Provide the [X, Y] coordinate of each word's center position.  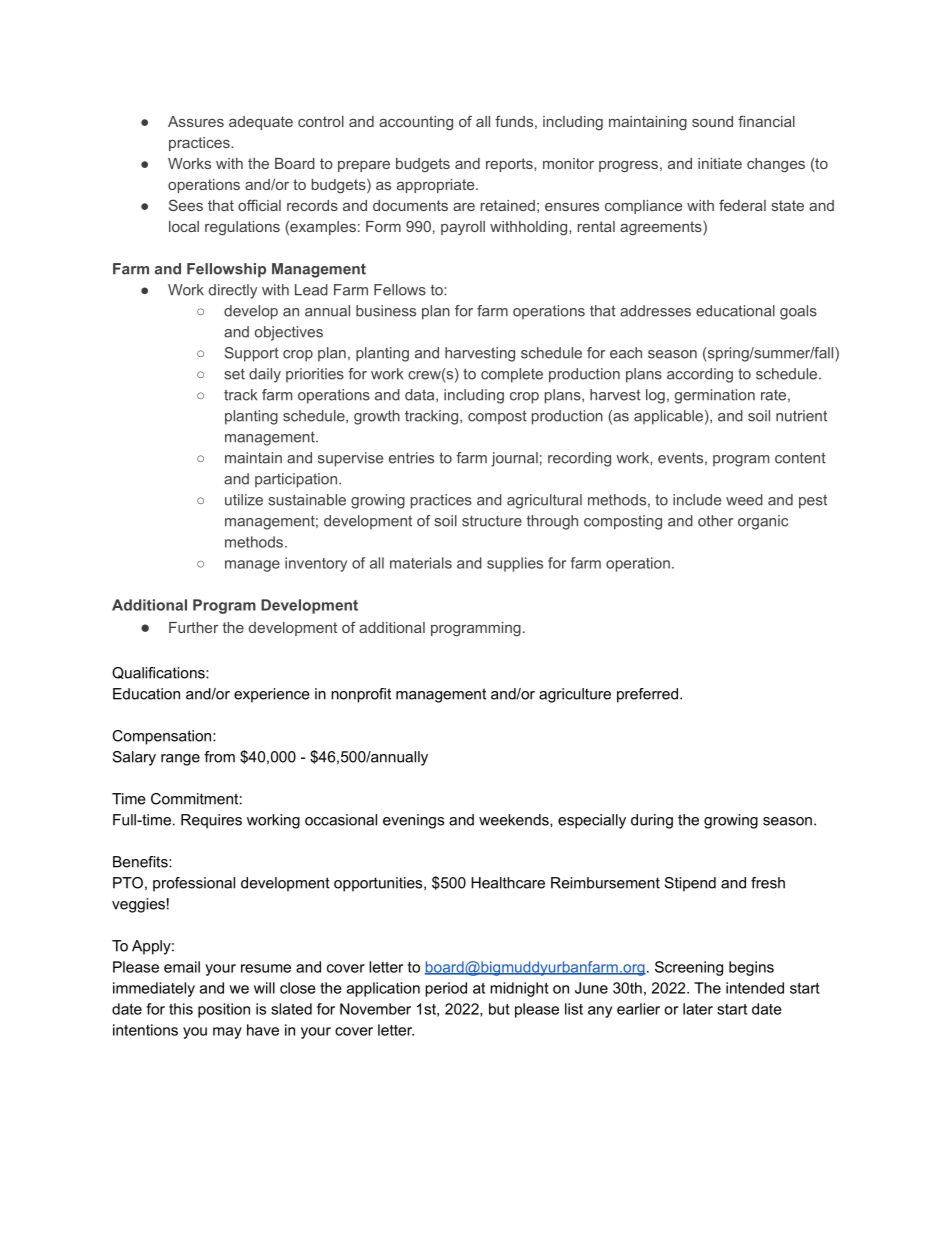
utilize [244, 500]
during [652, 821]
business [386, 311]
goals [798, 312]
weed [744, 500]
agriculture [575, 695]
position [224, 1010]
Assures [196, 121]
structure [492, 521]
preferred [647, 695]
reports [510, 165]
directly [233, 291]
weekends [515, 820]
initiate [720, 163]
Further [193, 627]
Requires [211, 821]
